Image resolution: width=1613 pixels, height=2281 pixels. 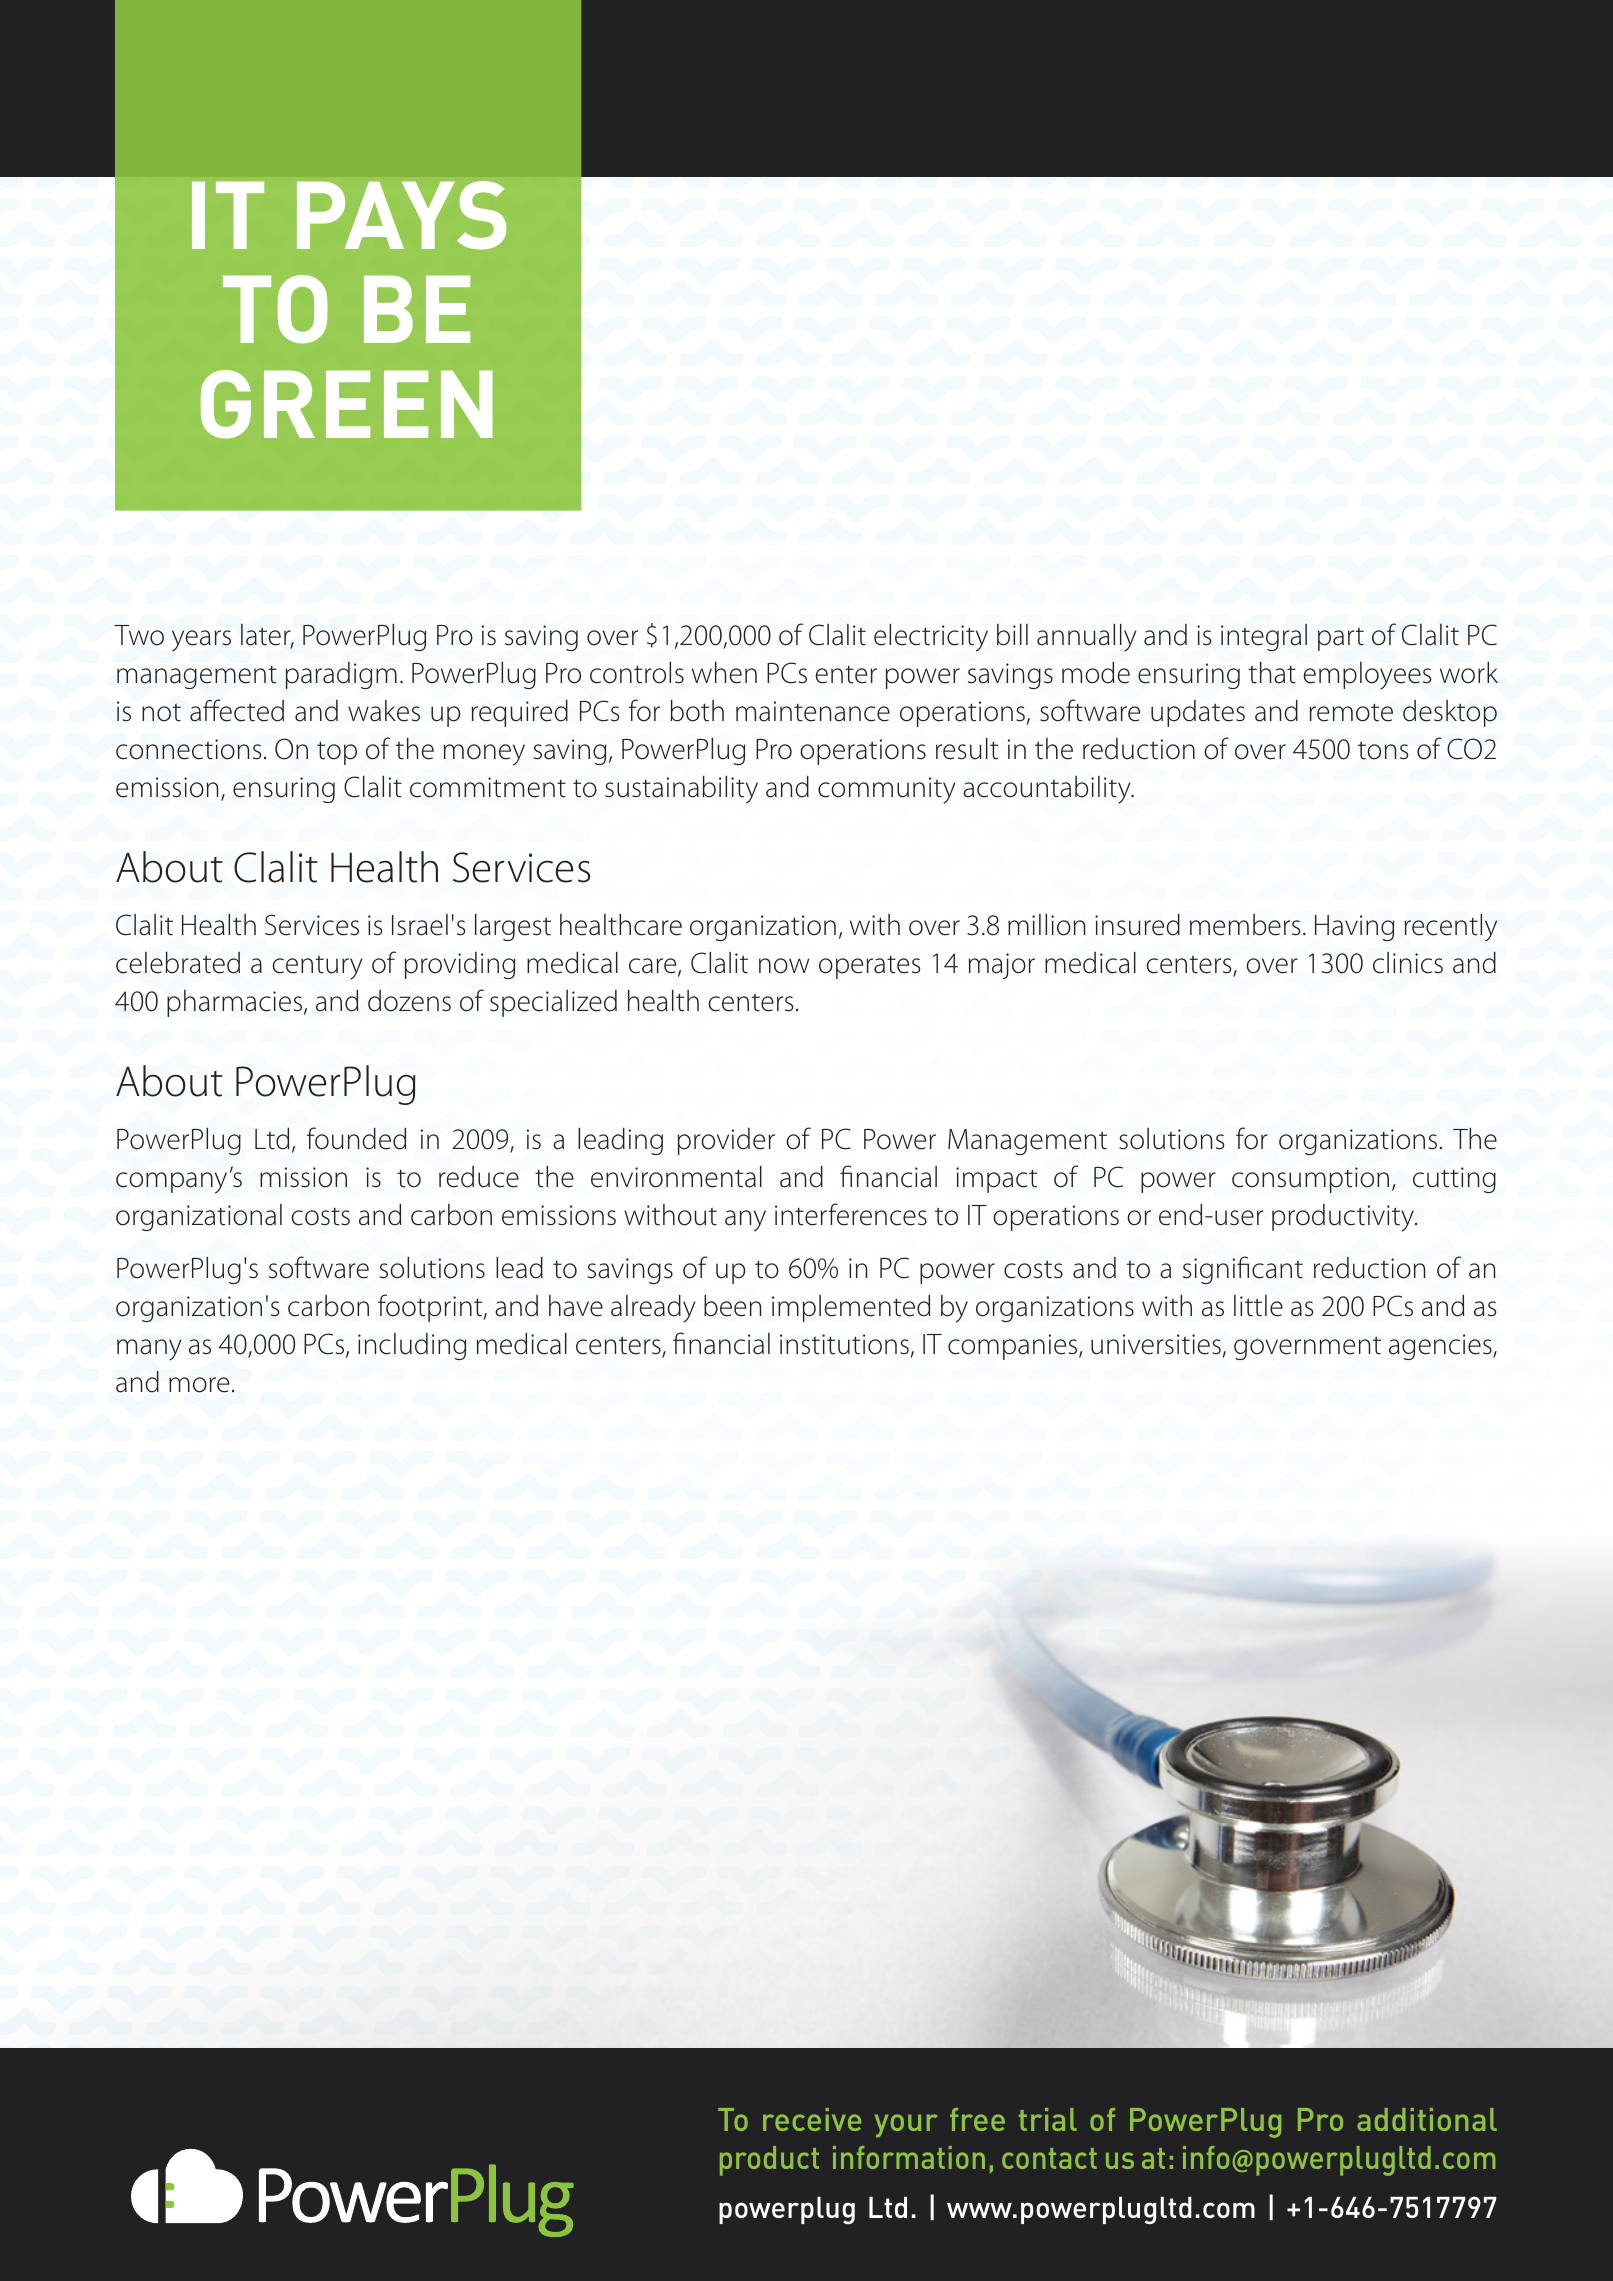 What do you see at coordinates (1310, 1180) in the screenshot?
I see `consumption` at bounding box center [1310, 1180].
